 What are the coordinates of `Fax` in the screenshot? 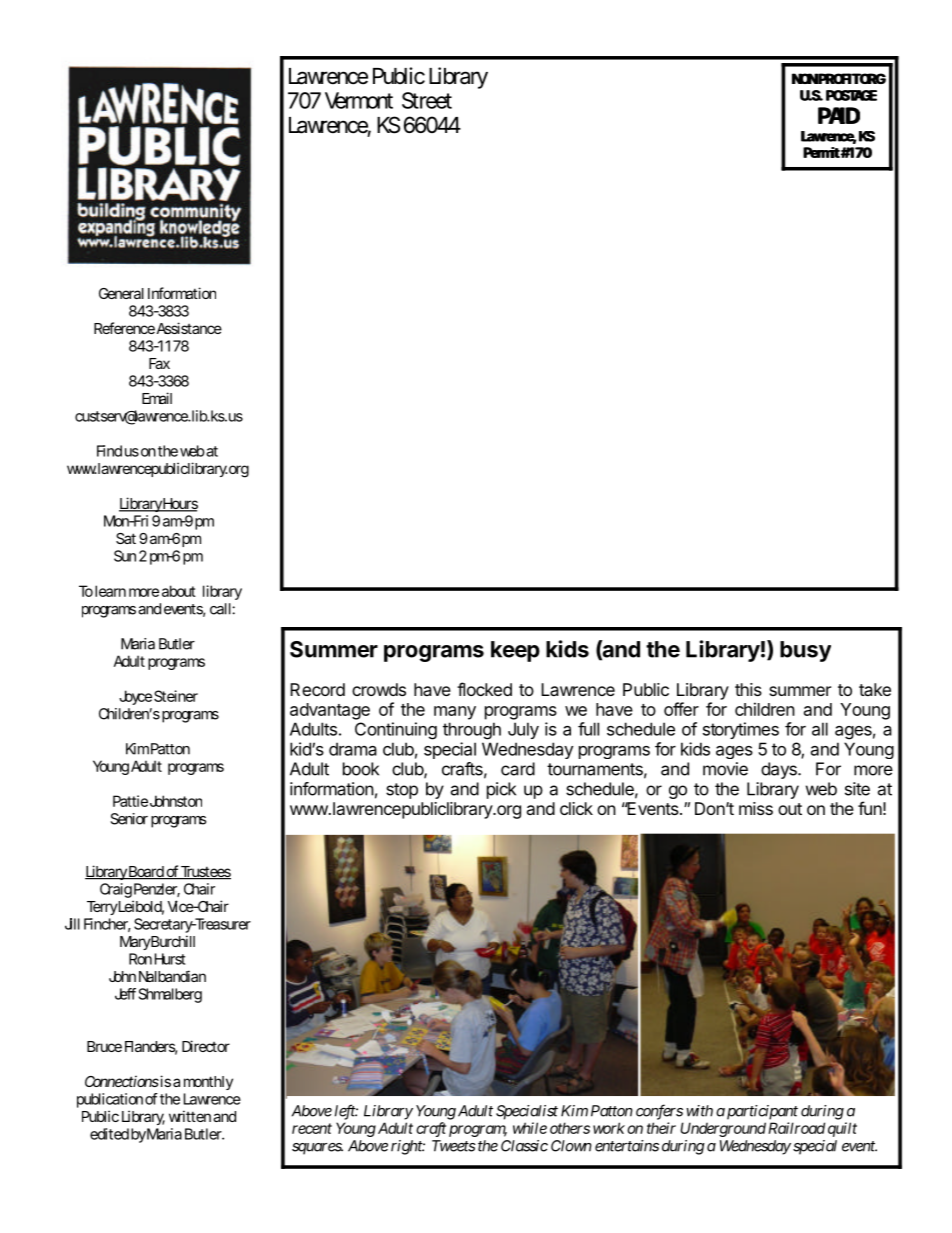 It's located at (159, 363).
